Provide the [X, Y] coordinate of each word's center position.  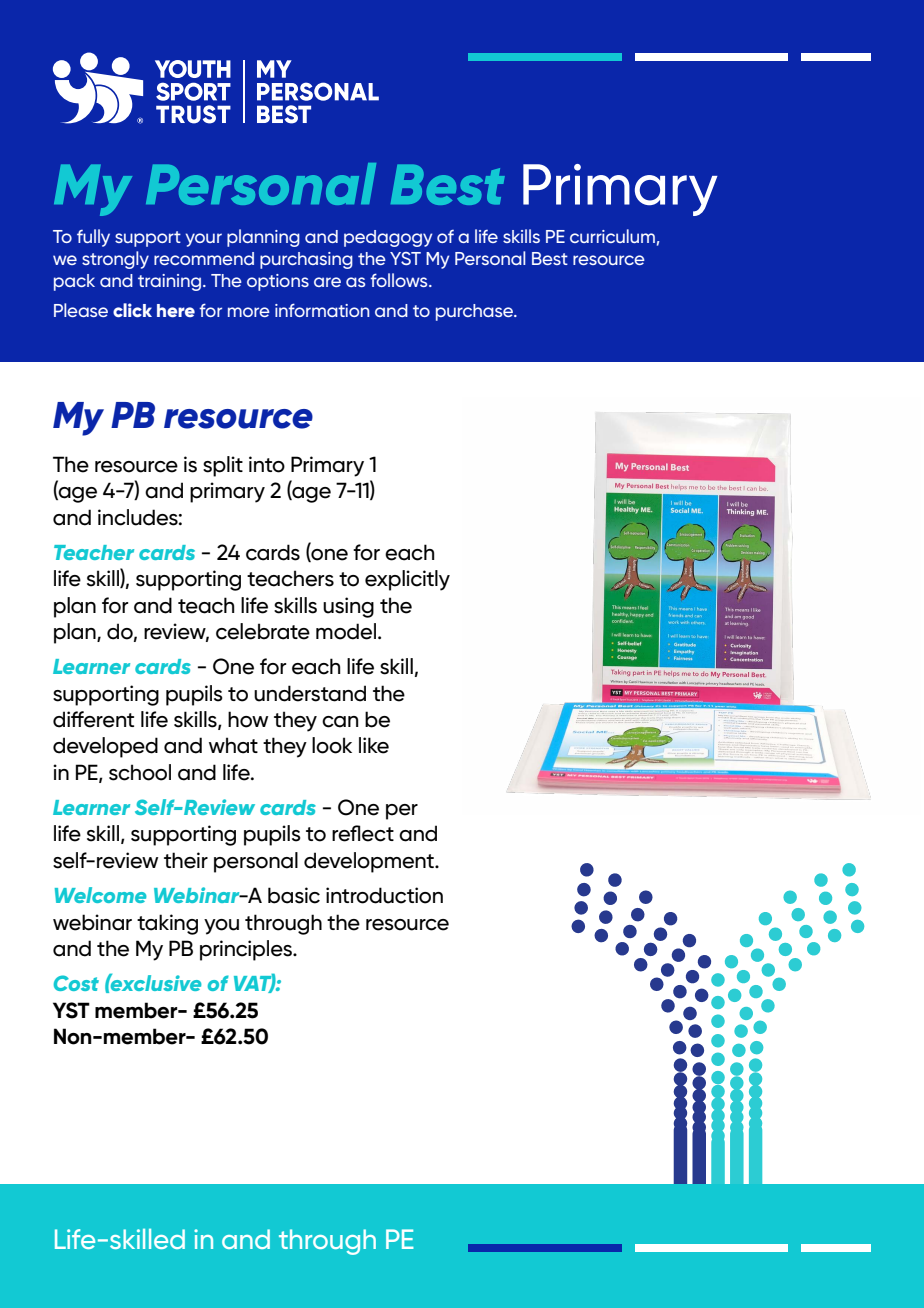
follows [400, 280]
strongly [115, 260]
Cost [76, 983]
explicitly [407, 580]
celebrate [263, 631]
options [278, 282]
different [93, 719]
